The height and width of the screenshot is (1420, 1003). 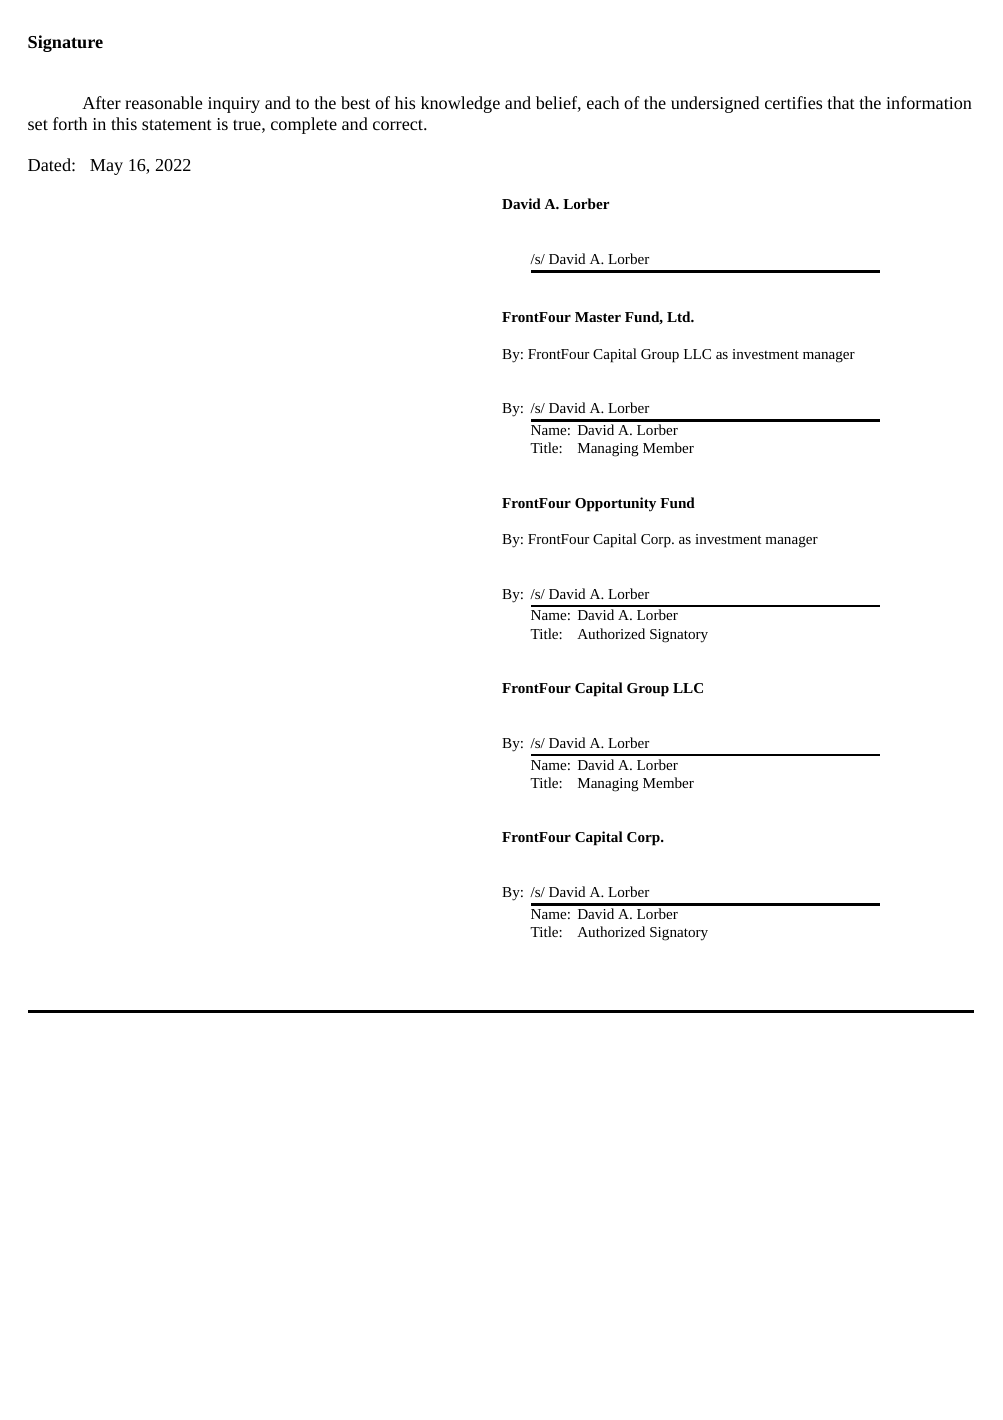 What do you see at coordinates (177, 125) in the screenshot?
I see `statement` at bounding box center [177, 125].
